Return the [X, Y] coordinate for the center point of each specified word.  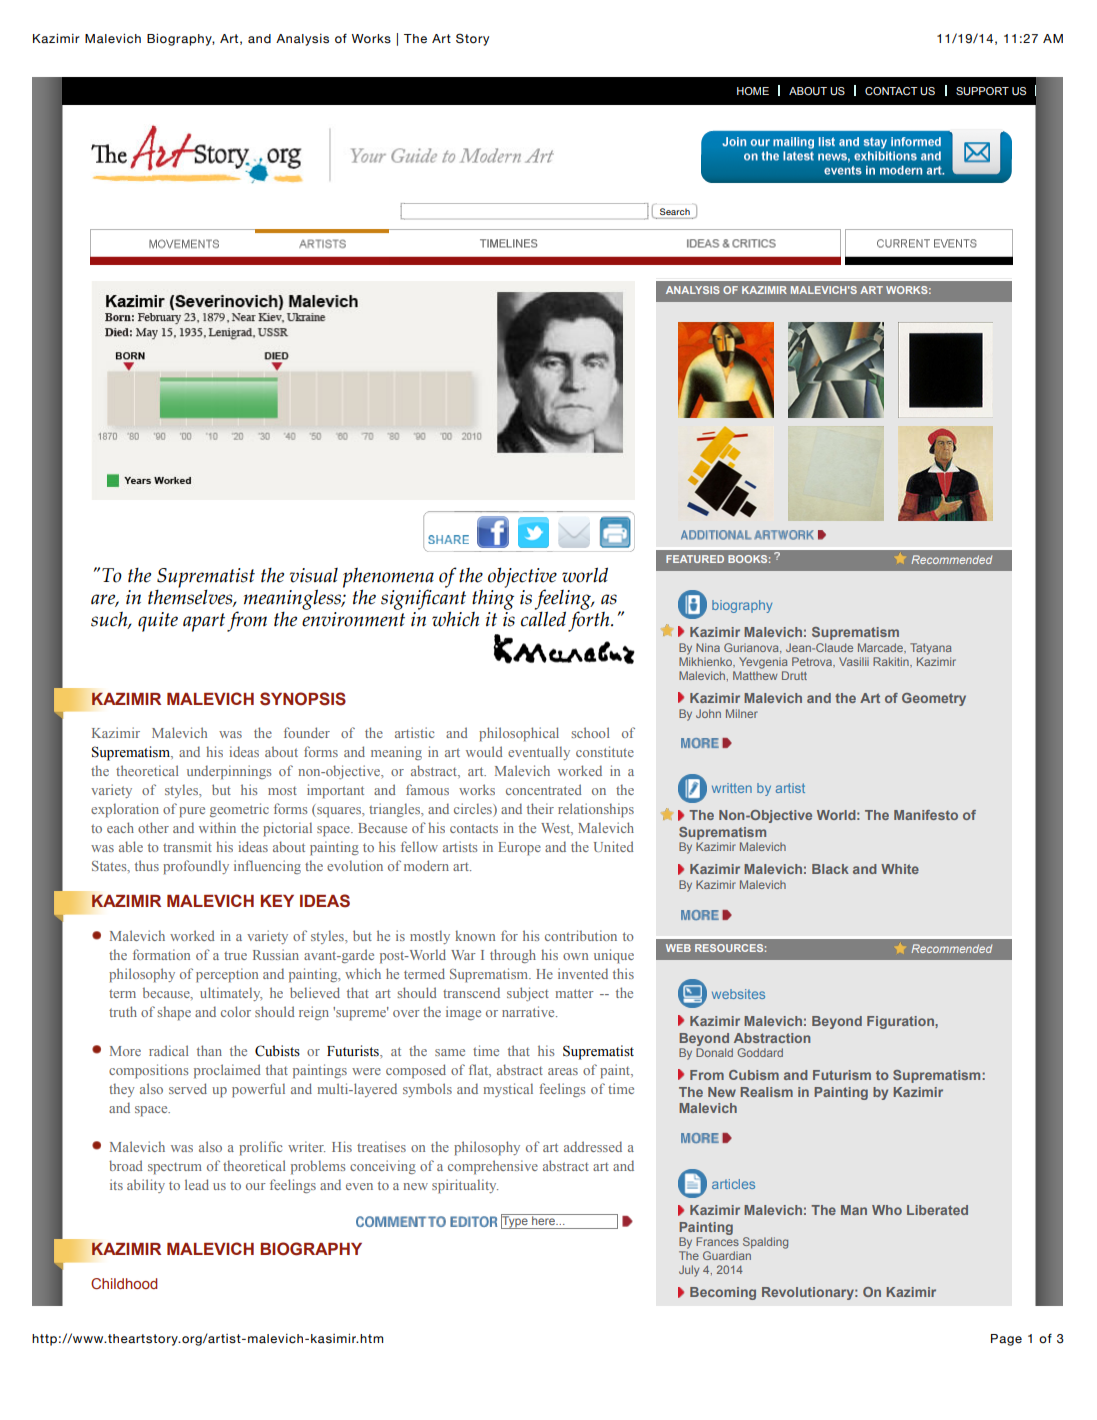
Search [675, 211]
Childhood [124, 1283]
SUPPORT [982, 91]
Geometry [934, 699]
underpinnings [229, 772]
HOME [753, 91]
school [590, 732]
